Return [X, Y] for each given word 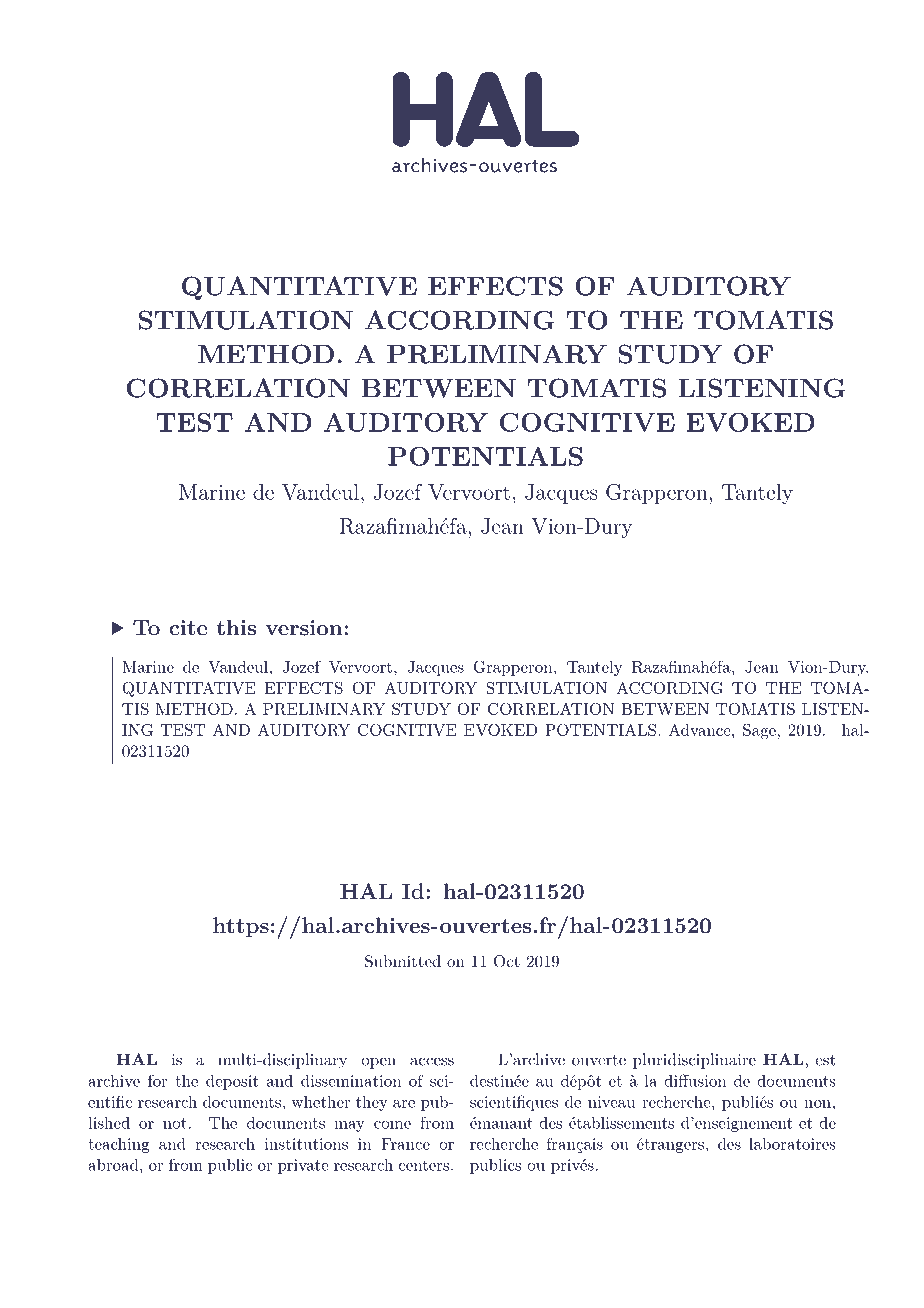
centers [424, 1165]
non [818, 1104]
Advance [701, 730]
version [305, 628]
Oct [507, 961]
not [175, 1123]
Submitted [403, 961]
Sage [759, 732]
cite [188, 628]
